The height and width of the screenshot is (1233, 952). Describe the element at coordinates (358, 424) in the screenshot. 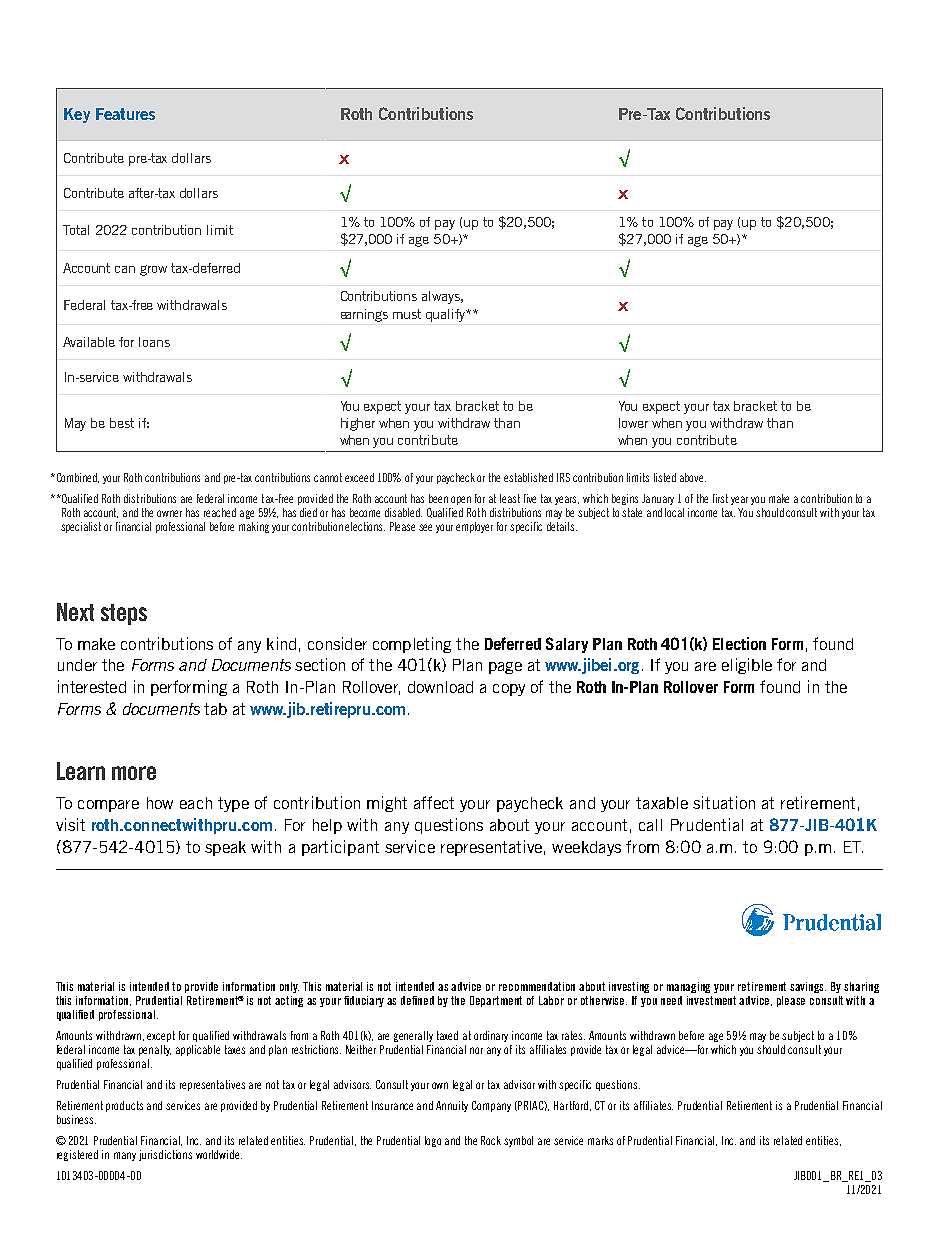

I see `higher` at that location.
